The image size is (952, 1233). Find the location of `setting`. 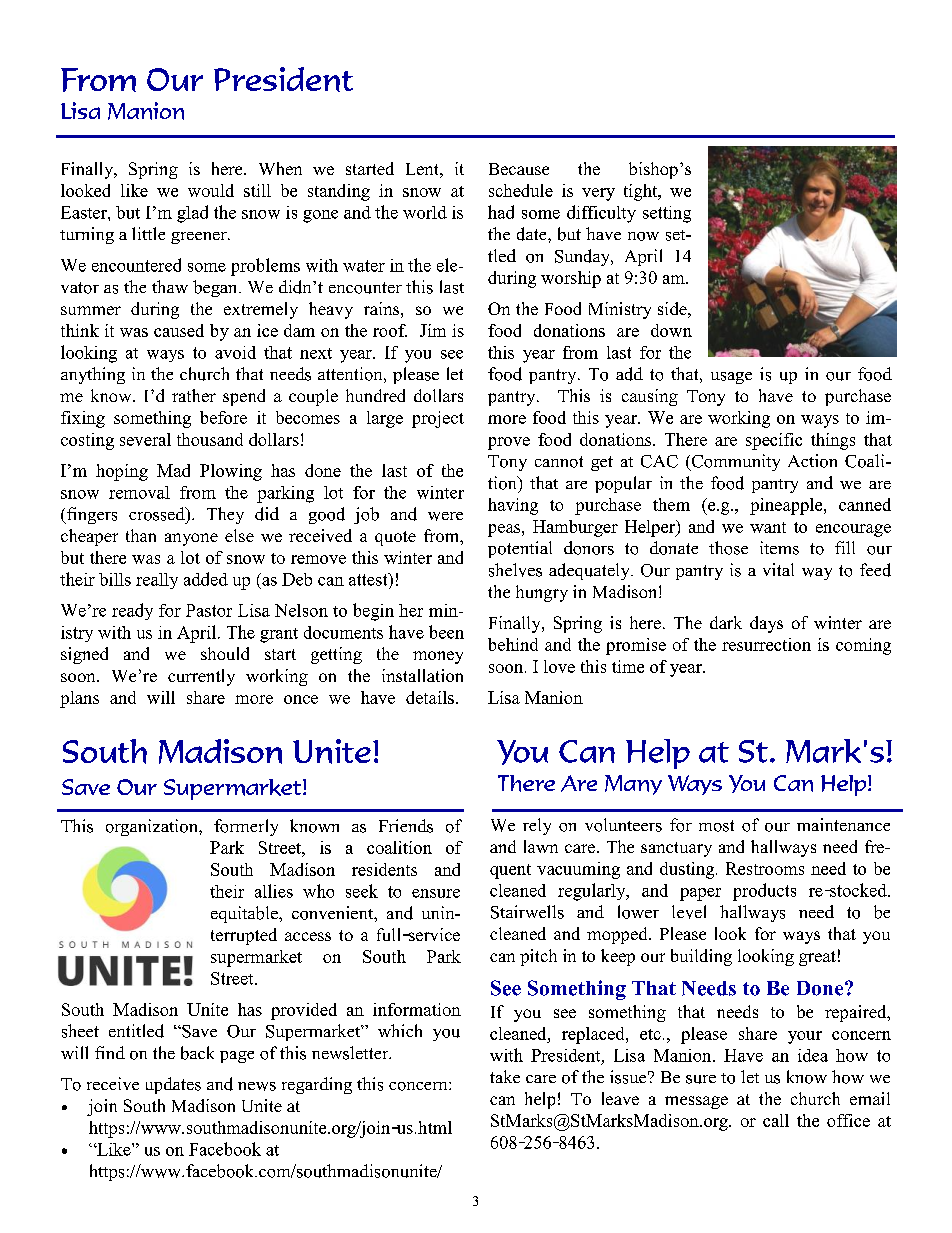

setting is located at coordinates (667, 214).
